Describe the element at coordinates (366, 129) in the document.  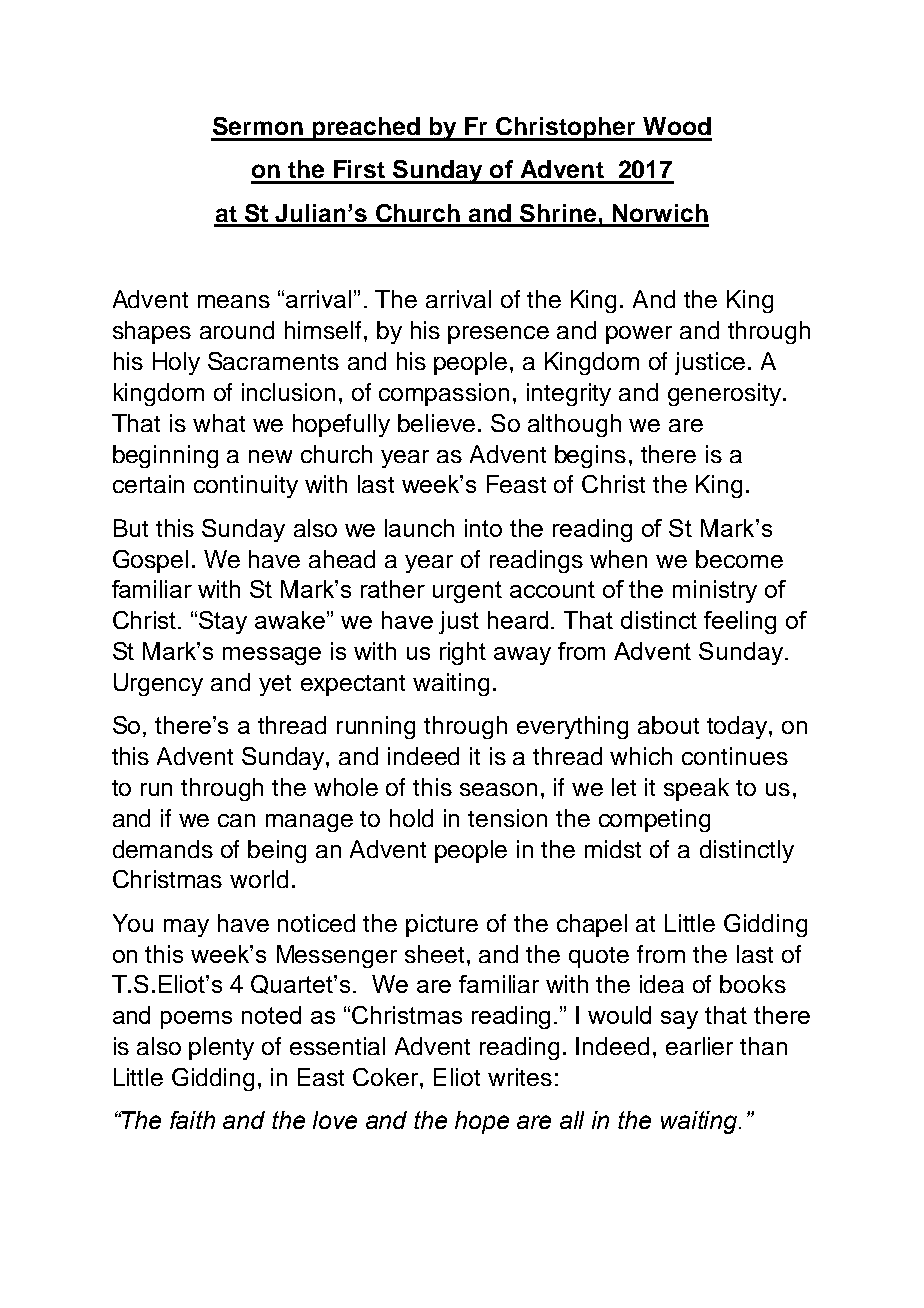
I see `preached` at that location.
